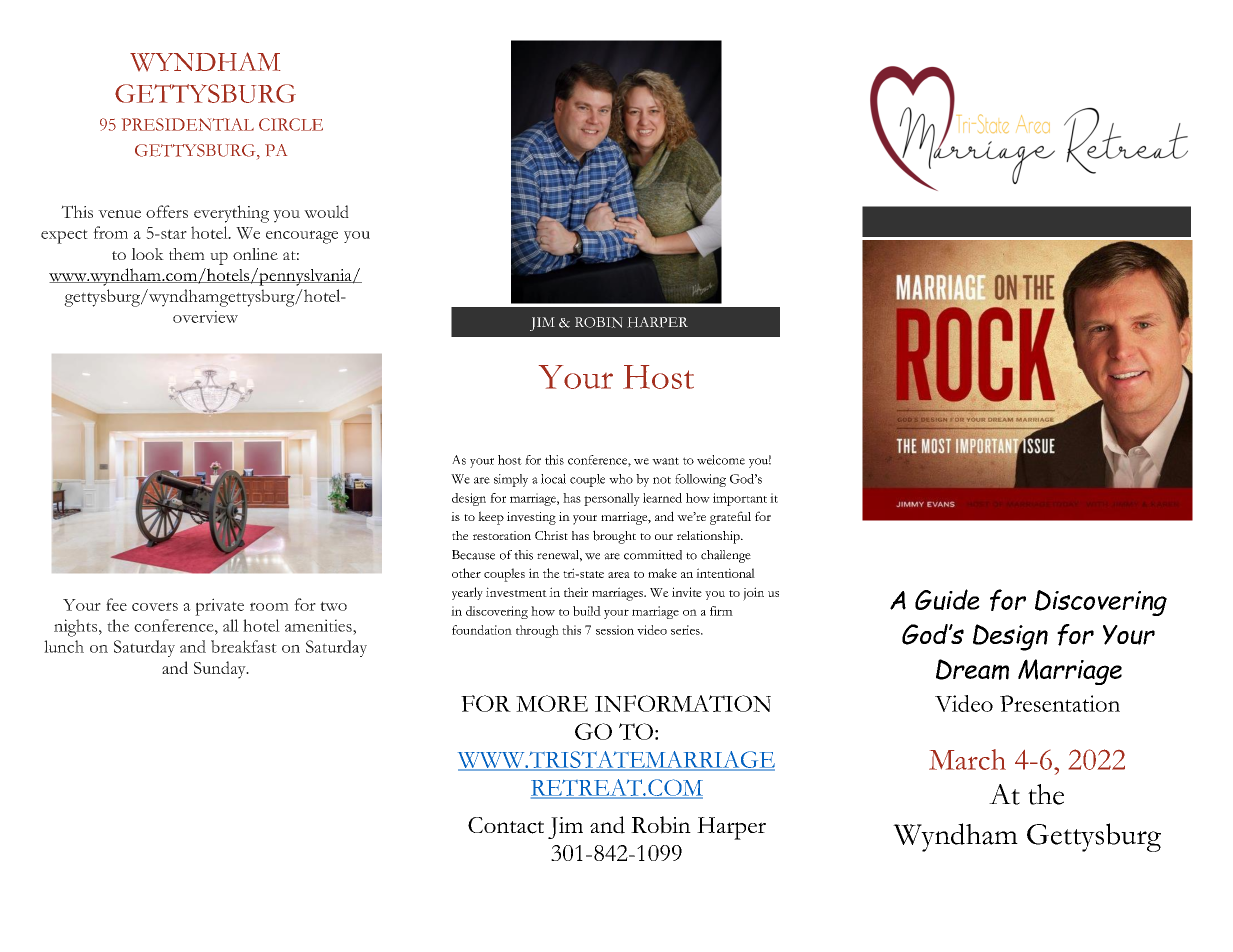 This page has width=1233, height=952. What do you see at coordinates (302, 237) in the page?
I see `encourage` at bounding box center [302, 237].
